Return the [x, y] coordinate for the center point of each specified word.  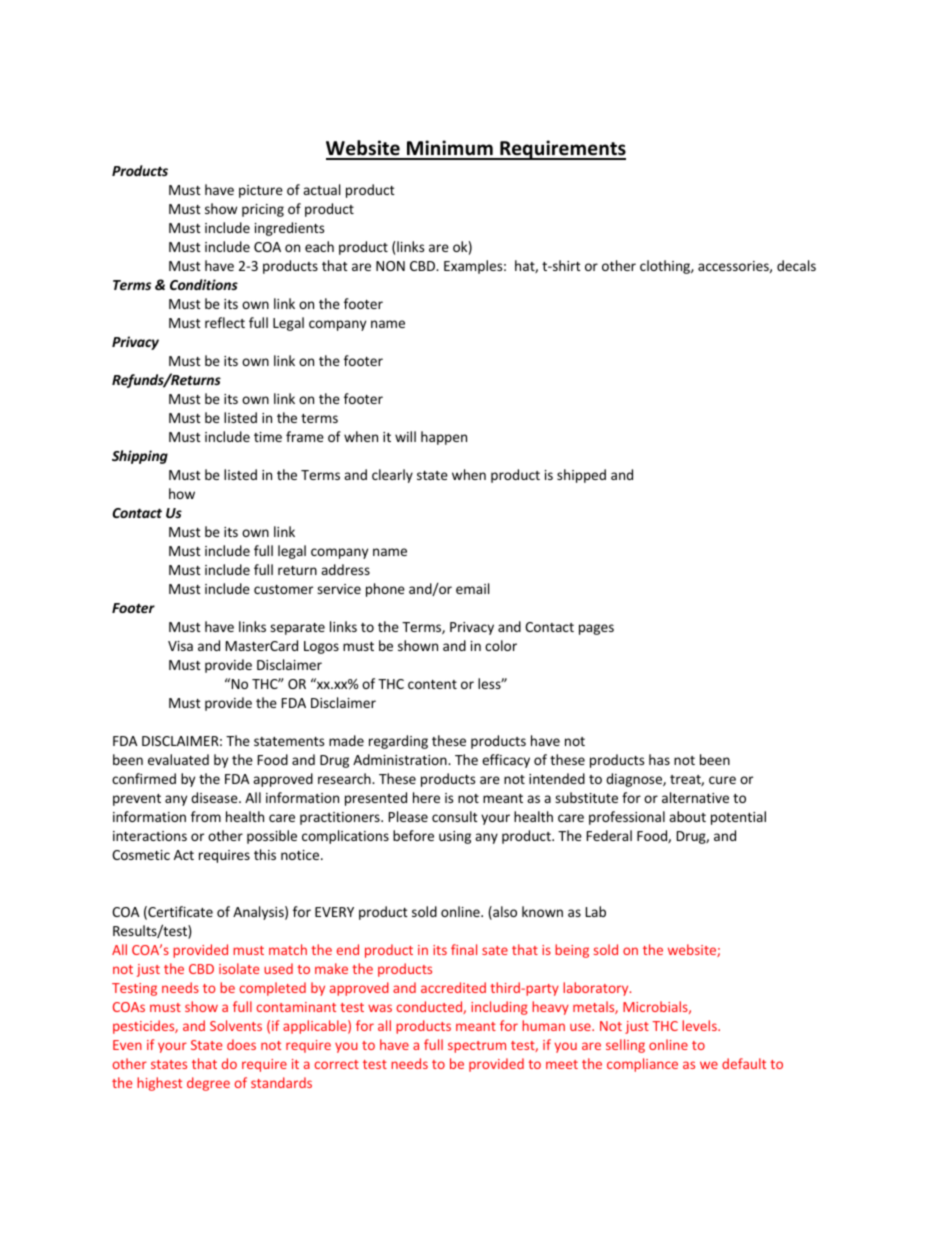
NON [390, 266]
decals [796, 265]
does [241, 1044]
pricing [263, 210]
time [268, 437]
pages [596, 629]
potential [738, 818]
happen [444, 438]
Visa [180, 646]
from [206, 816]
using [455, 837]
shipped [581, 476]
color [501, 645]
